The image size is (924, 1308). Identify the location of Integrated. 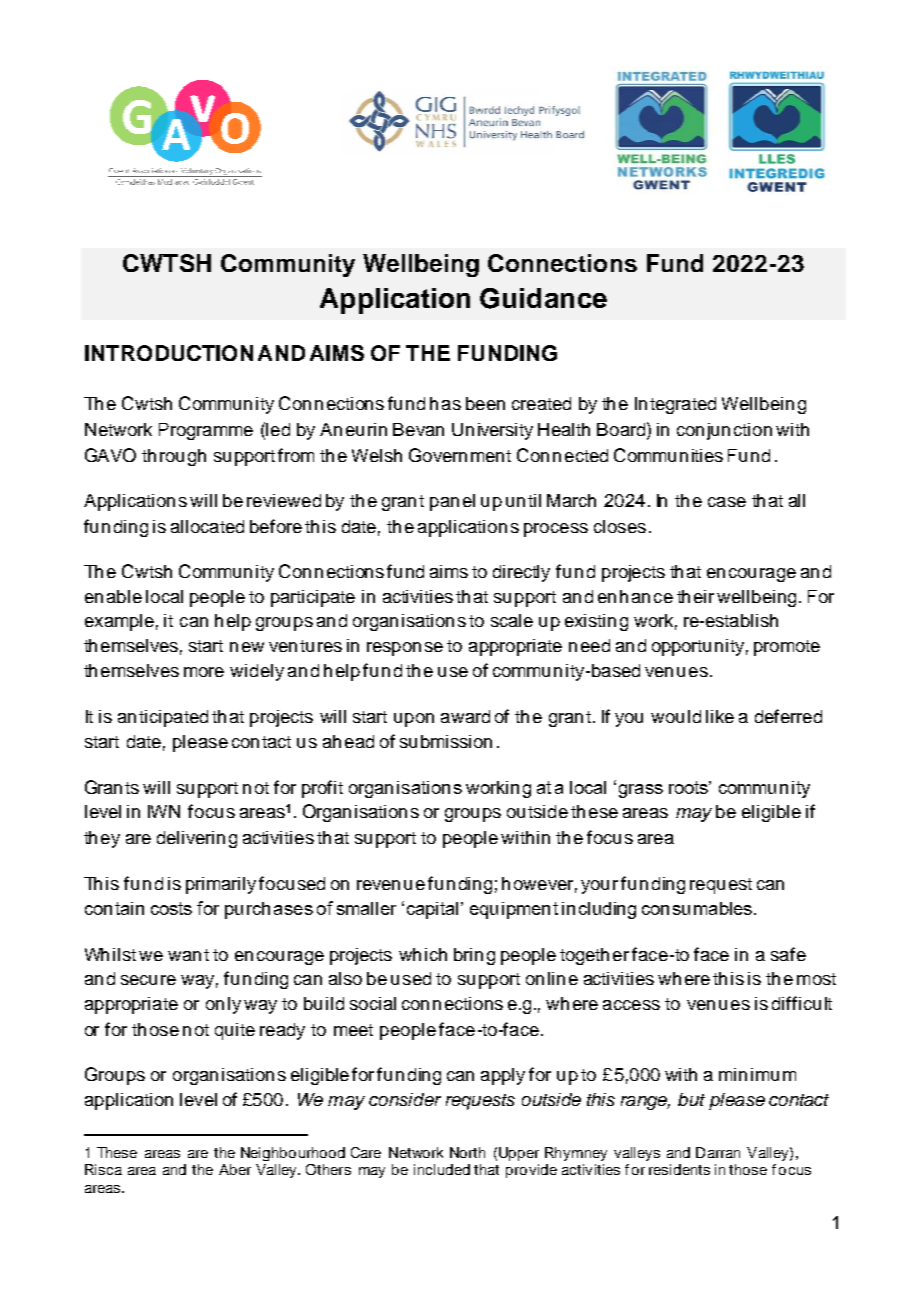
(675, 405).
